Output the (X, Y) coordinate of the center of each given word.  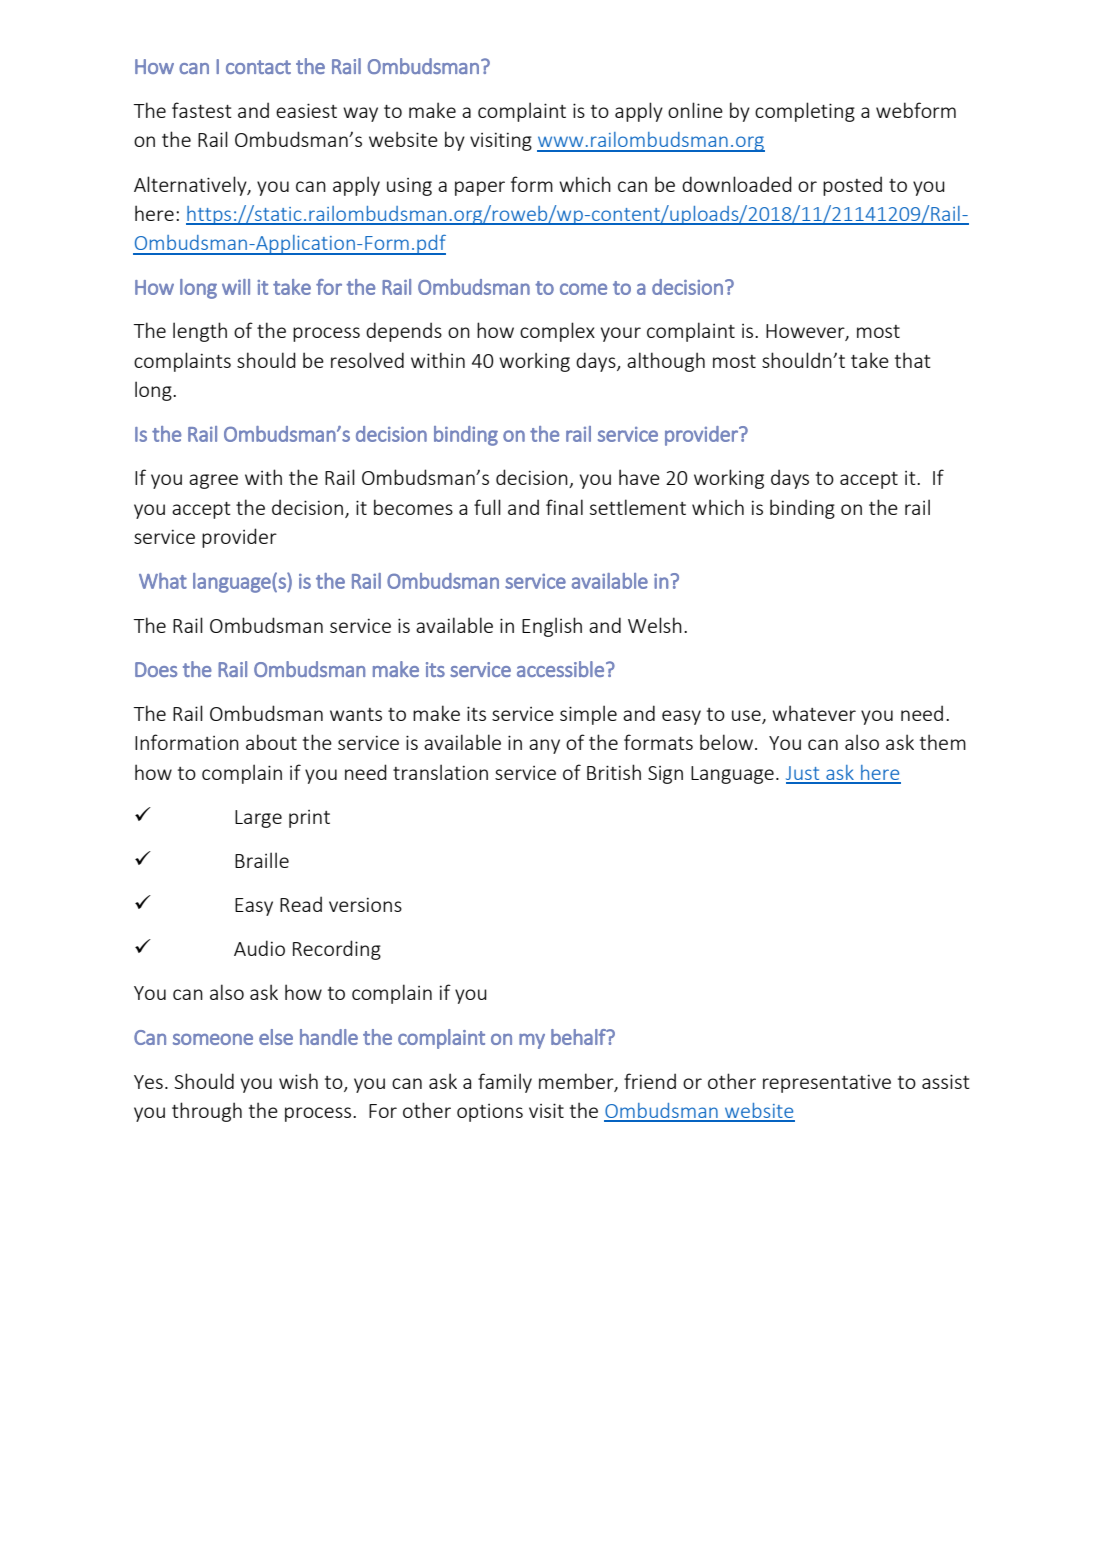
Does (156, 669)
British (614, 772)
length (200, 332)
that (913, 360)
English (552, 627)
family (505, 1083)
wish (298, 1081)
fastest (202, 110)
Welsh (655, 625)
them (943, 742)
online (695, 110)
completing (805, 112)
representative (827, 1083)
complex (557, 332)
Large (258, 819)
